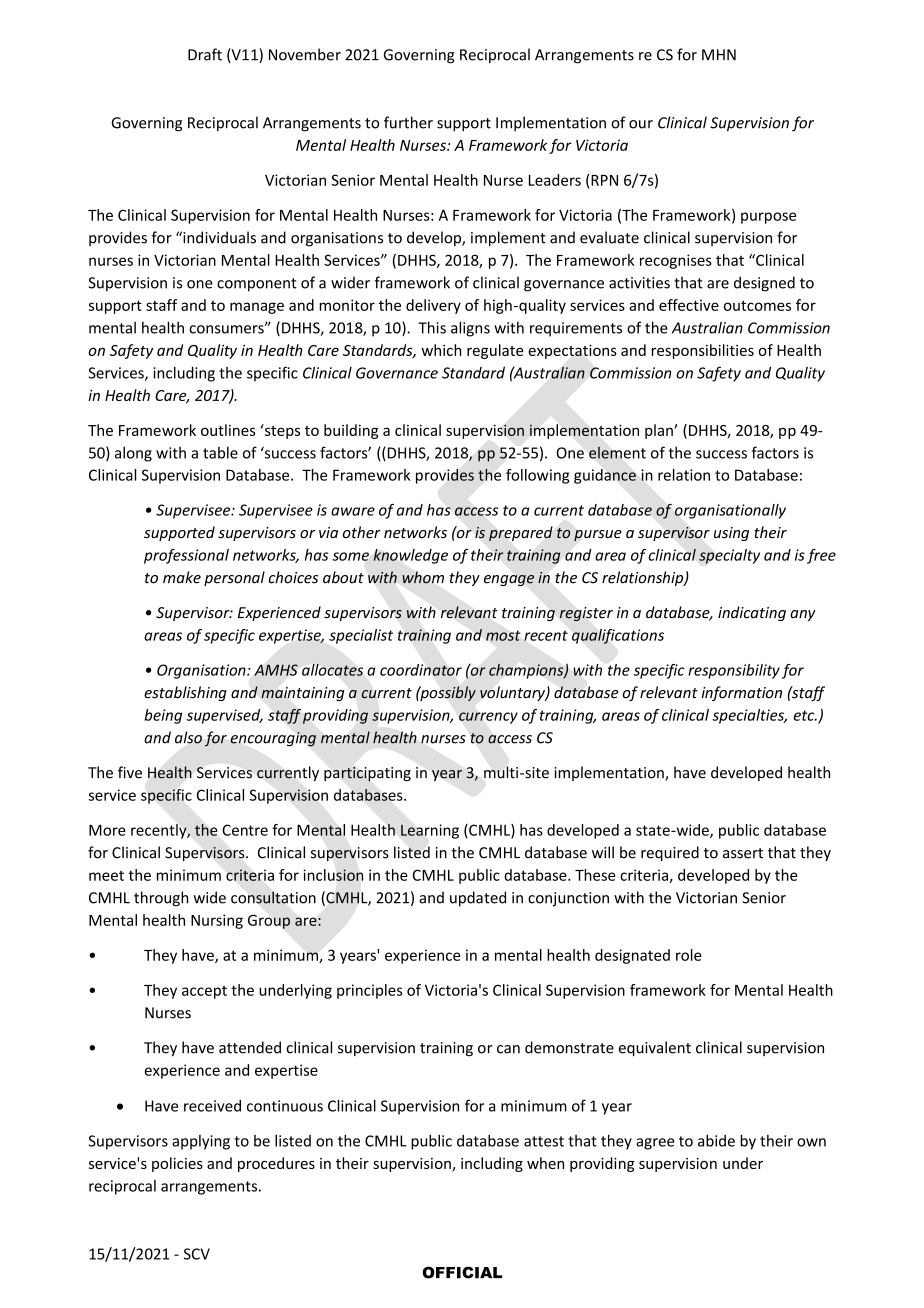  Describe the element at coordinates (228, 430) in the screenshot. I see `outlines` at that location.
